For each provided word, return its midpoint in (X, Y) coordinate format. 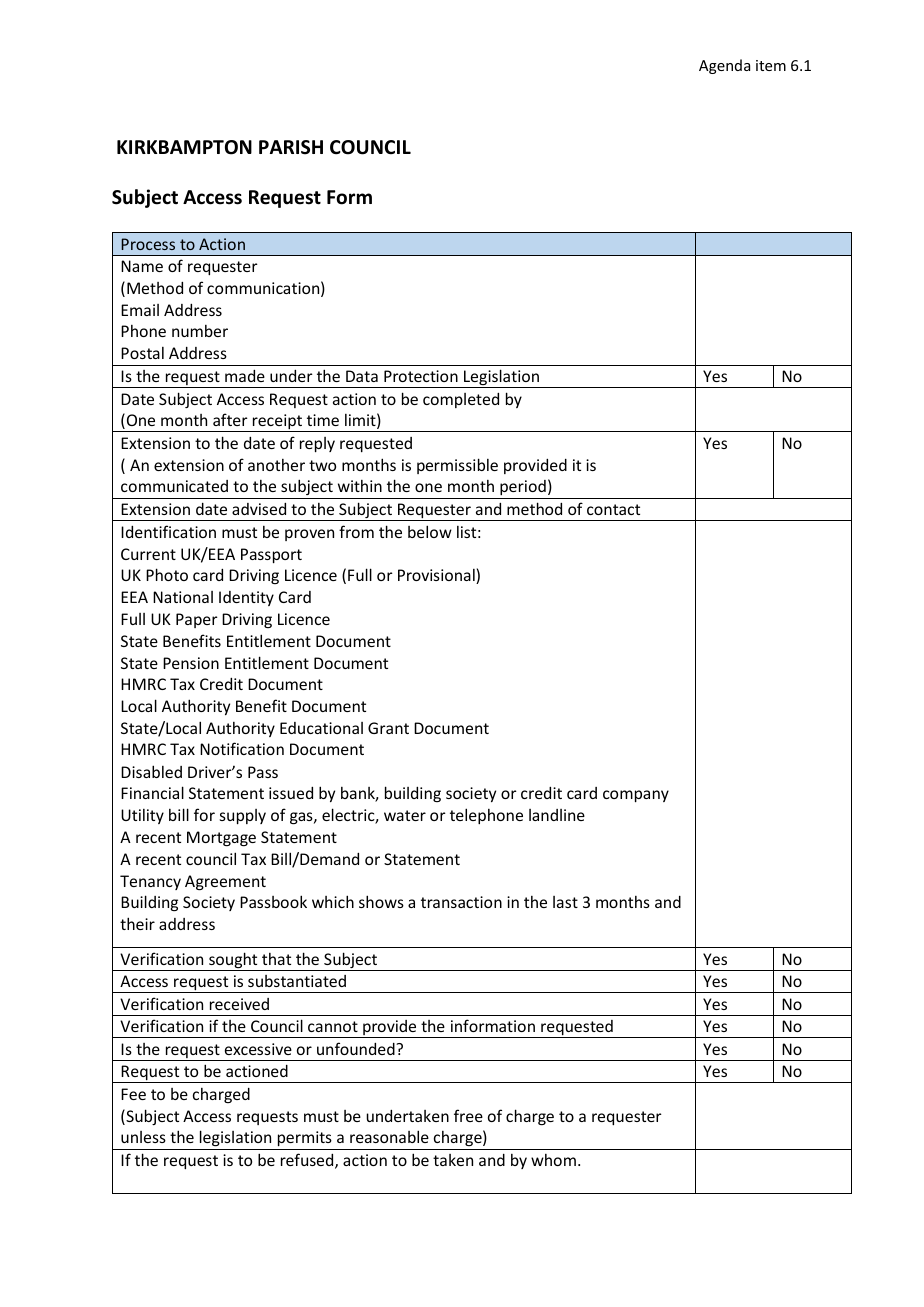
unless (143, 1137)
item (771, 65)
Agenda (724, 66)
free (468, 1115)
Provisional (437, 576)
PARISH (291, 147)
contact (613, 509)
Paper (197, 620)
